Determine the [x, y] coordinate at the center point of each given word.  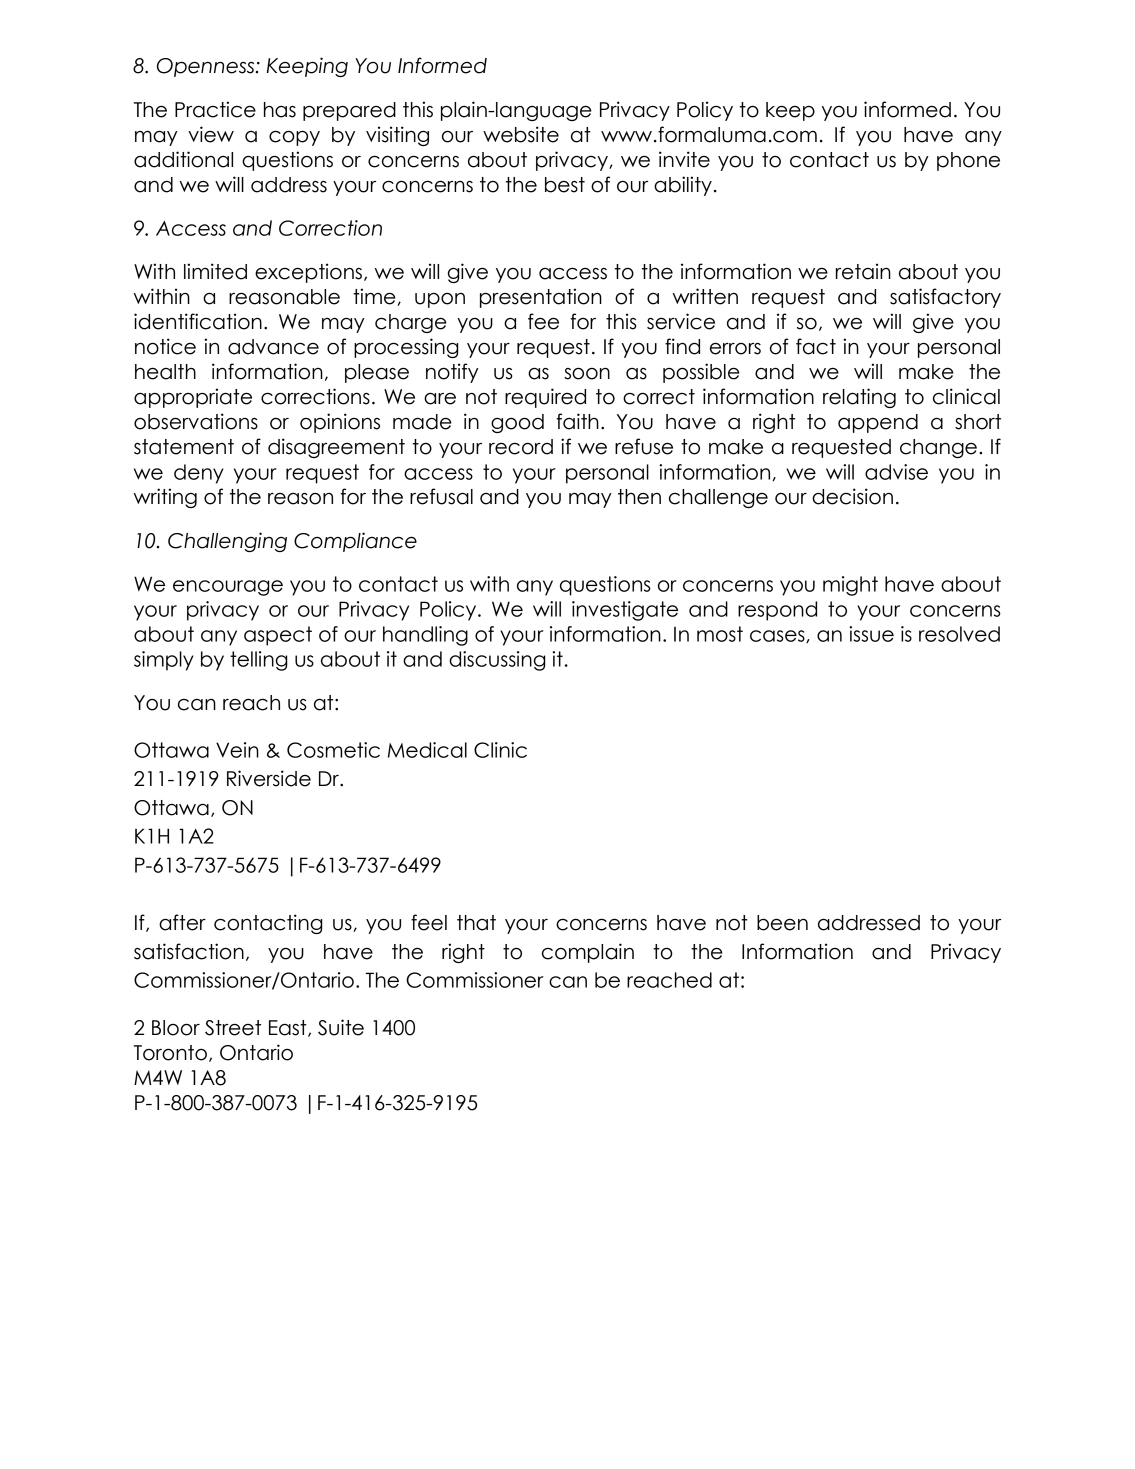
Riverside [269, 778]
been [782, 923]
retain [863, 271]
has [280, 110]
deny [199, 474]
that [476, 923]
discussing [497, 661]
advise [896, 472]
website [521, 134]
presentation [541, 298]
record [521, 447]
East [289, 1028]
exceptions [308, 273]
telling [258, 661]
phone [968, 161]
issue [871, 634]
